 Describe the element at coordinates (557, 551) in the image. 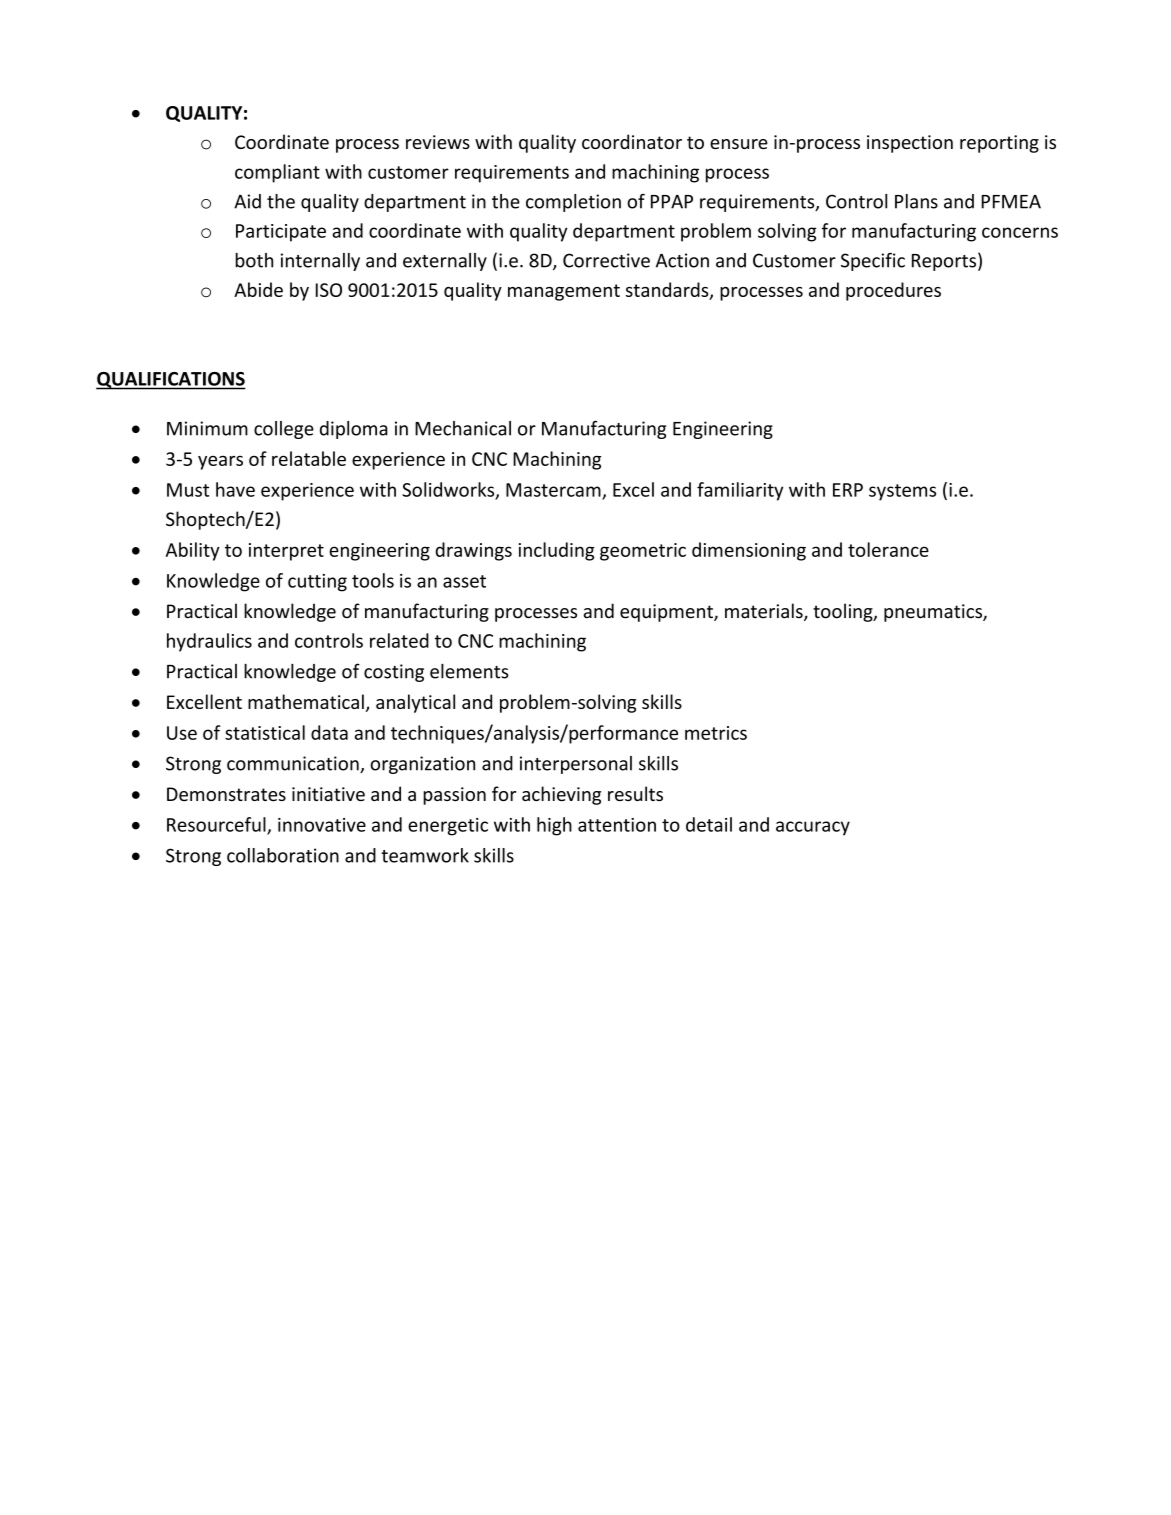

I see `including` at that location.
